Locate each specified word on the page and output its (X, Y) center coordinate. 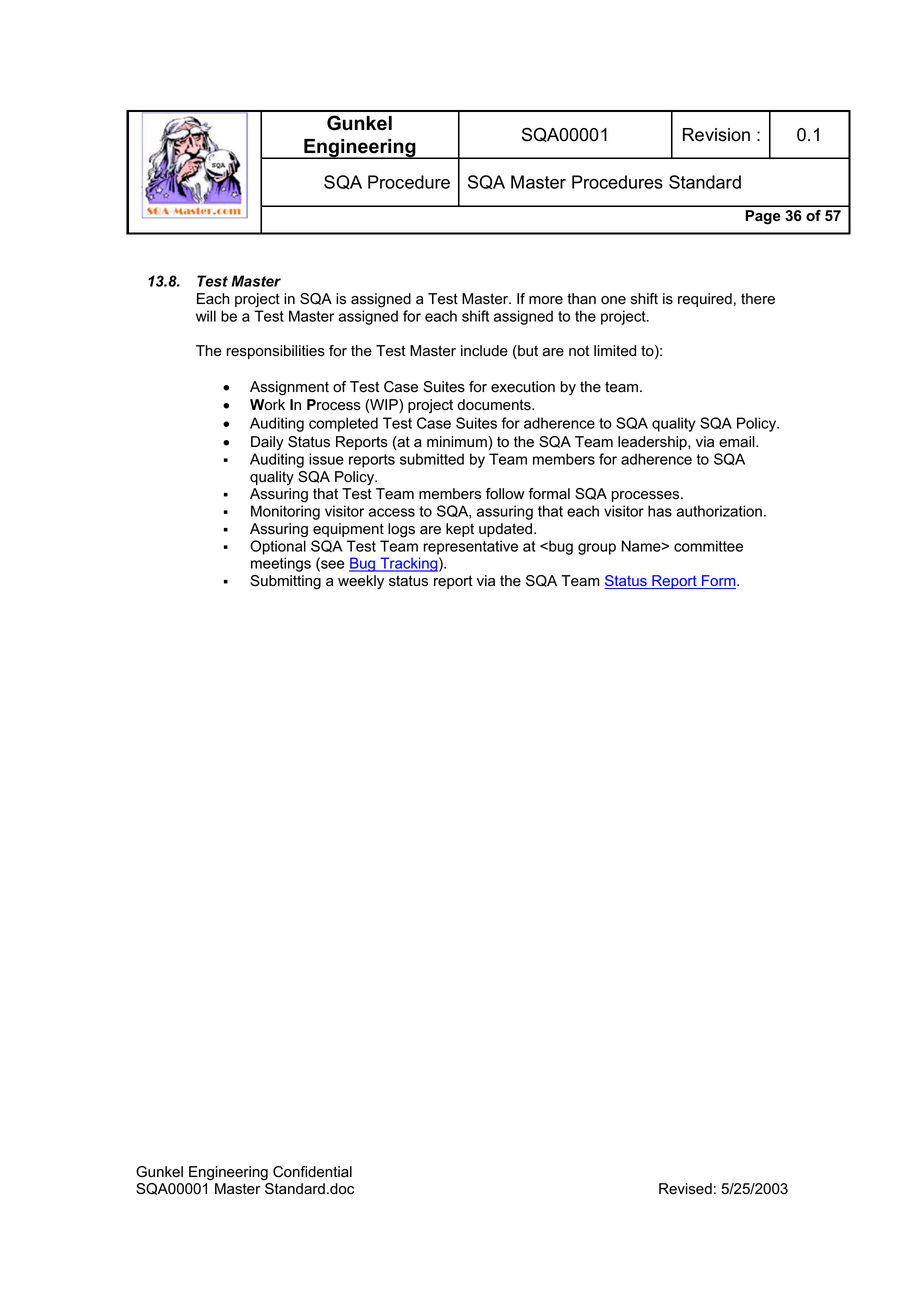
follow (505, 494)
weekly (361, 582)
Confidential (312, 1172)
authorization (719, 511)
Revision (716, 135)
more (546, 300)
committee (708, 546)
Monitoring (285, 512)
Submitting (285, 582)
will (206, 316)
